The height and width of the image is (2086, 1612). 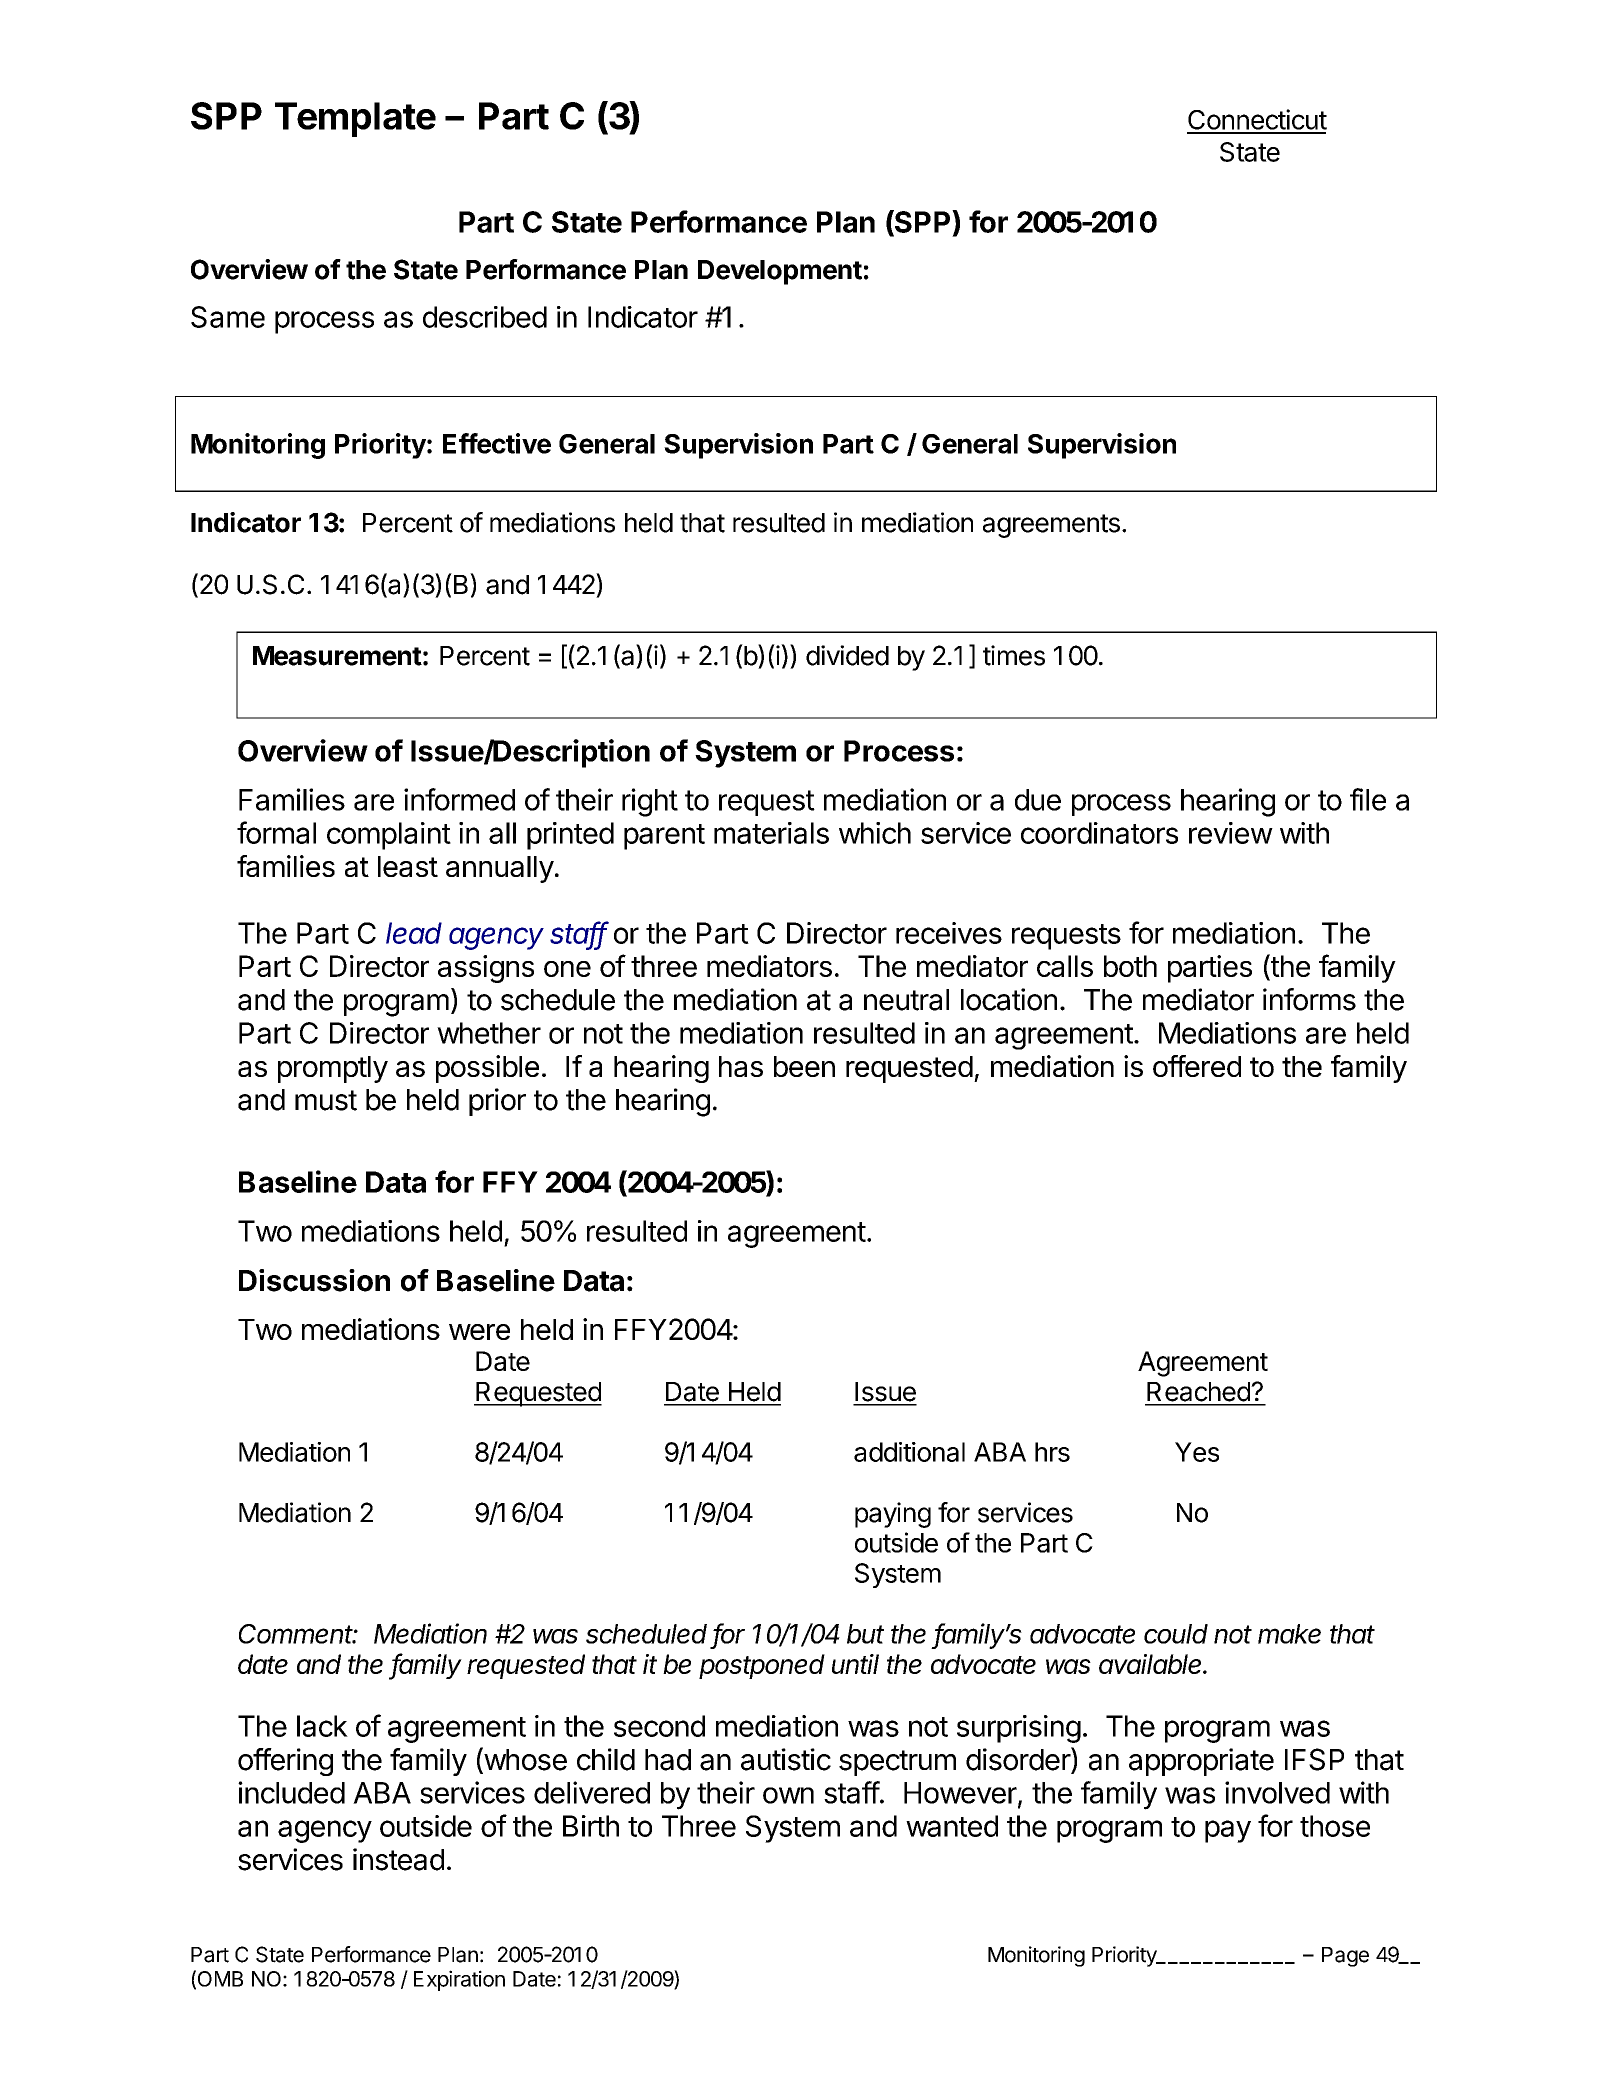 I want to click on Discussion, so click(x=314, y=1280).
